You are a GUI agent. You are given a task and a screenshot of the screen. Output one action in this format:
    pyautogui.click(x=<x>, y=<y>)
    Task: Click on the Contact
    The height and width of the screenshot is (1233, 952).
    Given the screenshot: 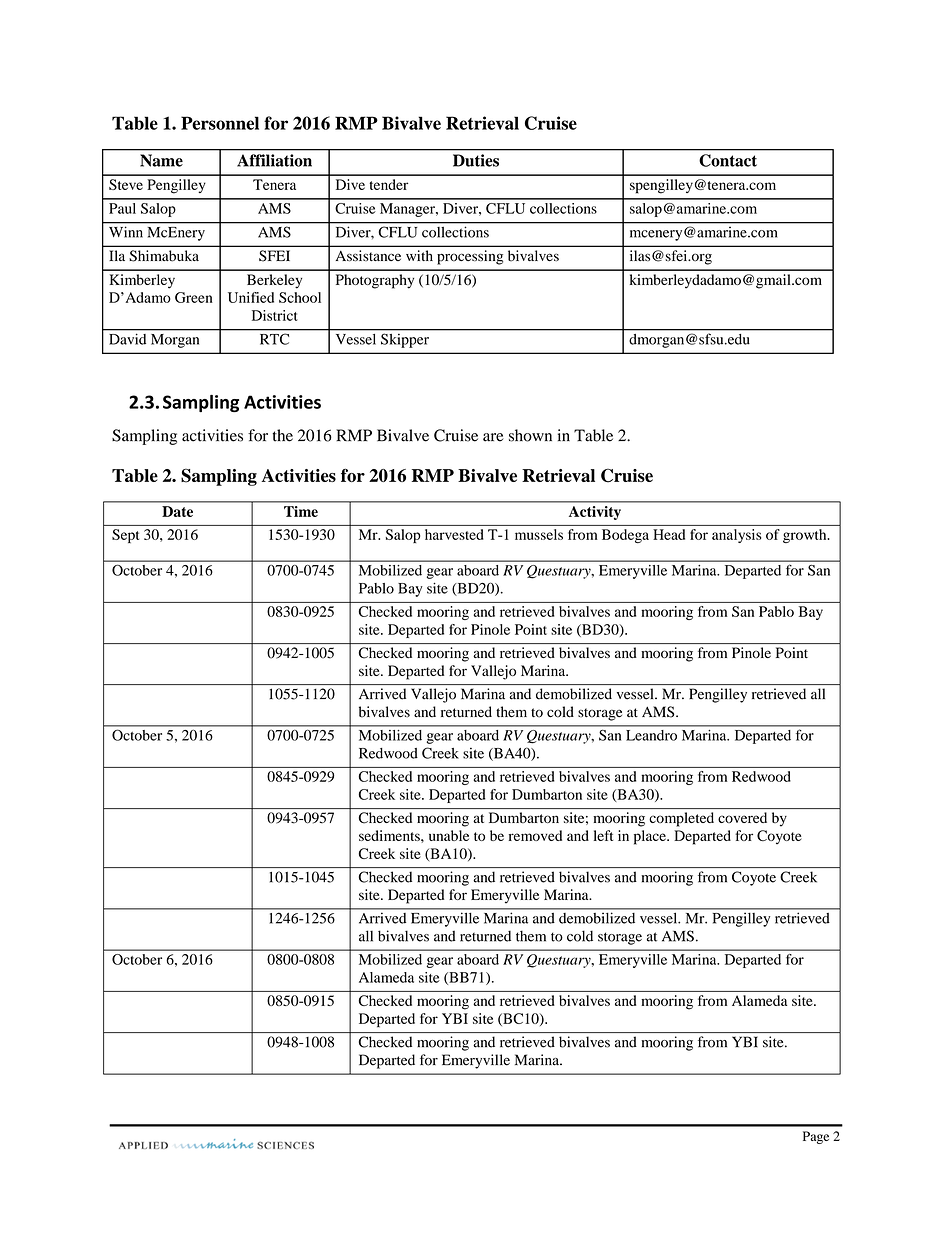 What is the action you would take?
    pyautogui.click(x=728, y=160)
